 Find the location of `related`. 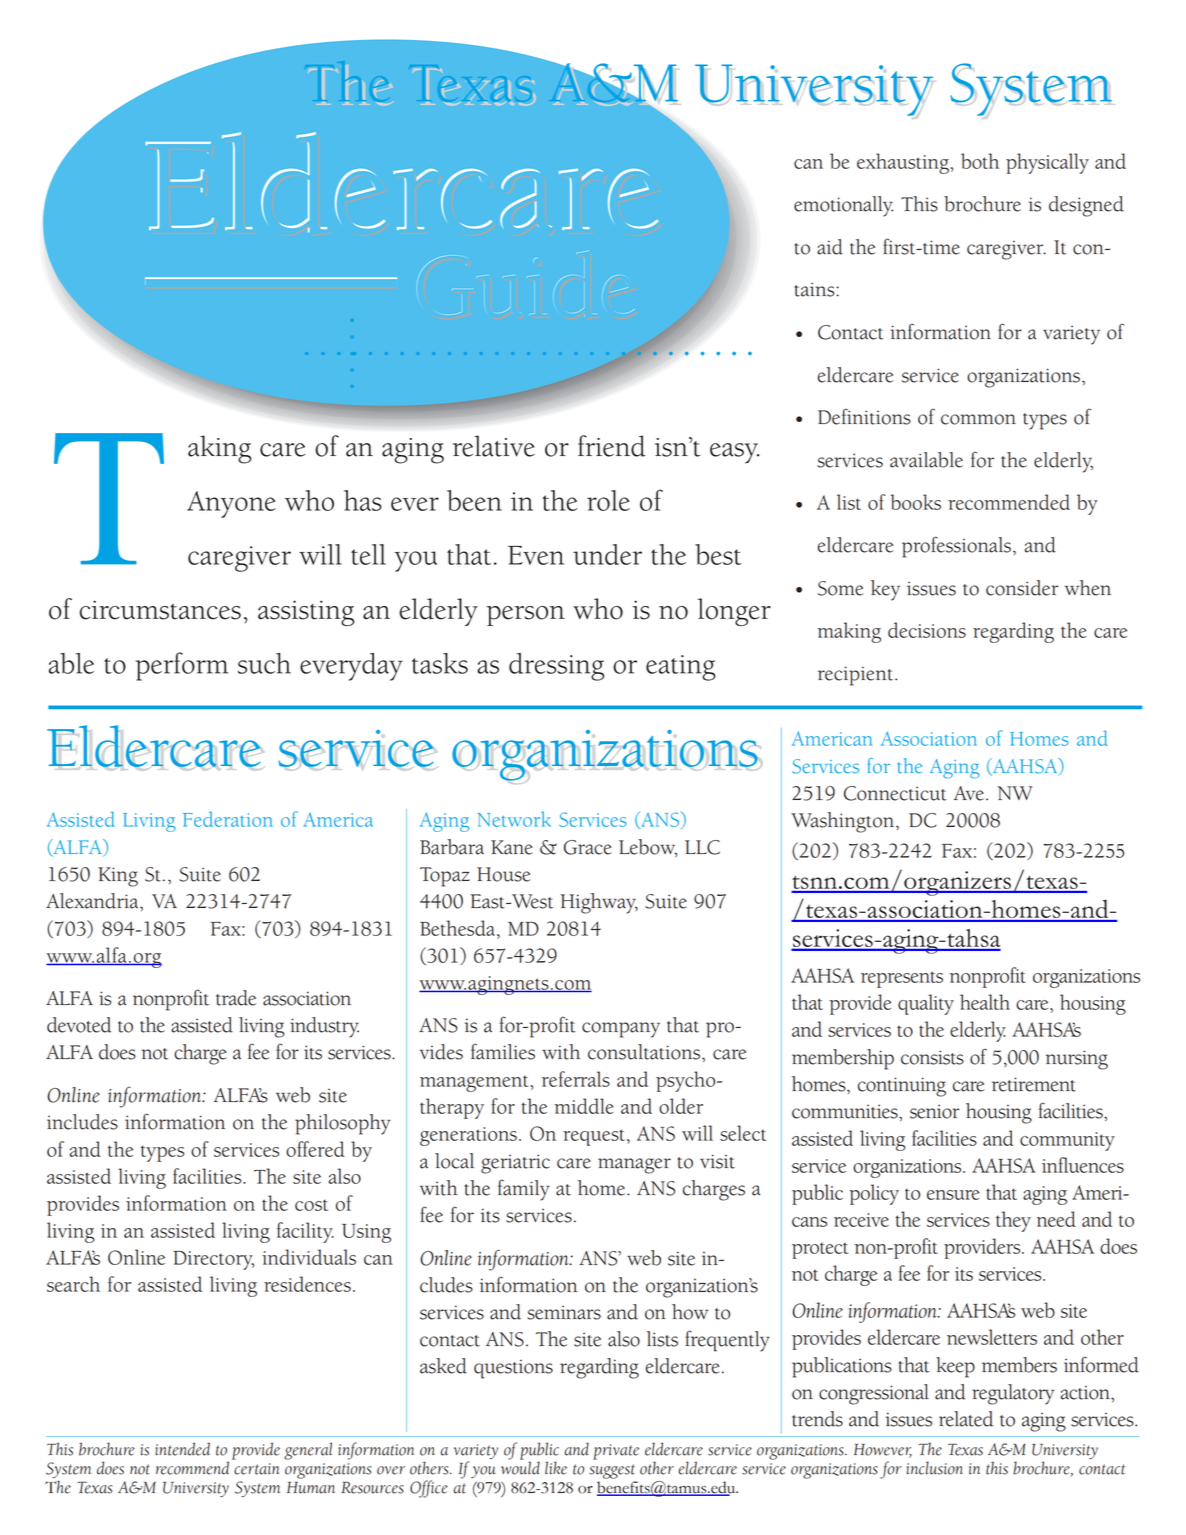

related is located at coordinates (966, 1419).
